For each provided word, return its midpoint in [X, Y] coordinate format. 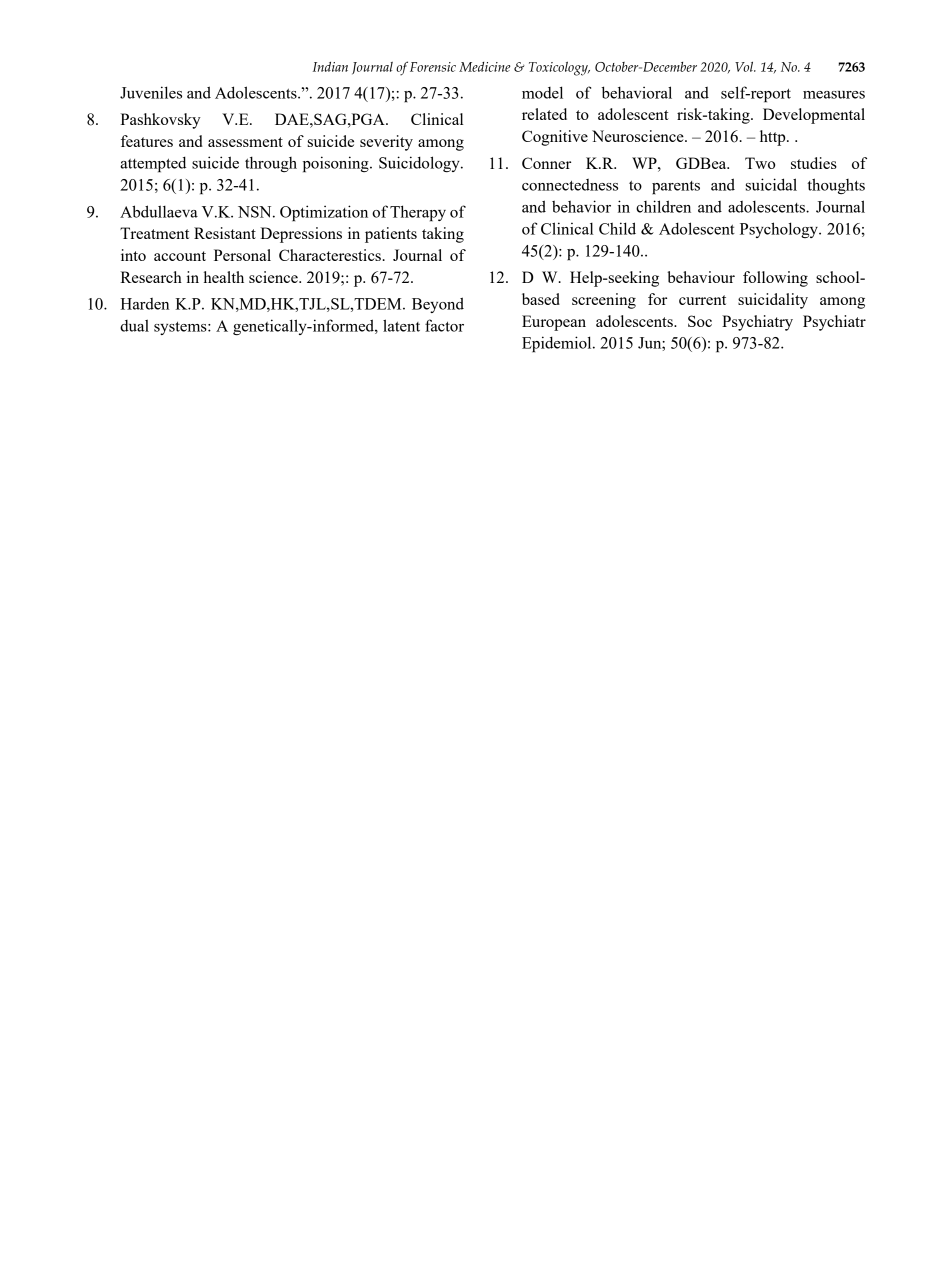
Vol [745, 67]
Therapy [418, 213]
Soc [700, 321]
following [775, 279]
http [774, 138]
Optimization [324, 213]
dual [134, 325]
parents [676, 188]
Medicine [484, 67]
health [224, 277]
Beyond [438, 305]
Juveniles [151, 92]
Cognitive [555, 138]
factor [444, 325]
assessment [245, 142]
